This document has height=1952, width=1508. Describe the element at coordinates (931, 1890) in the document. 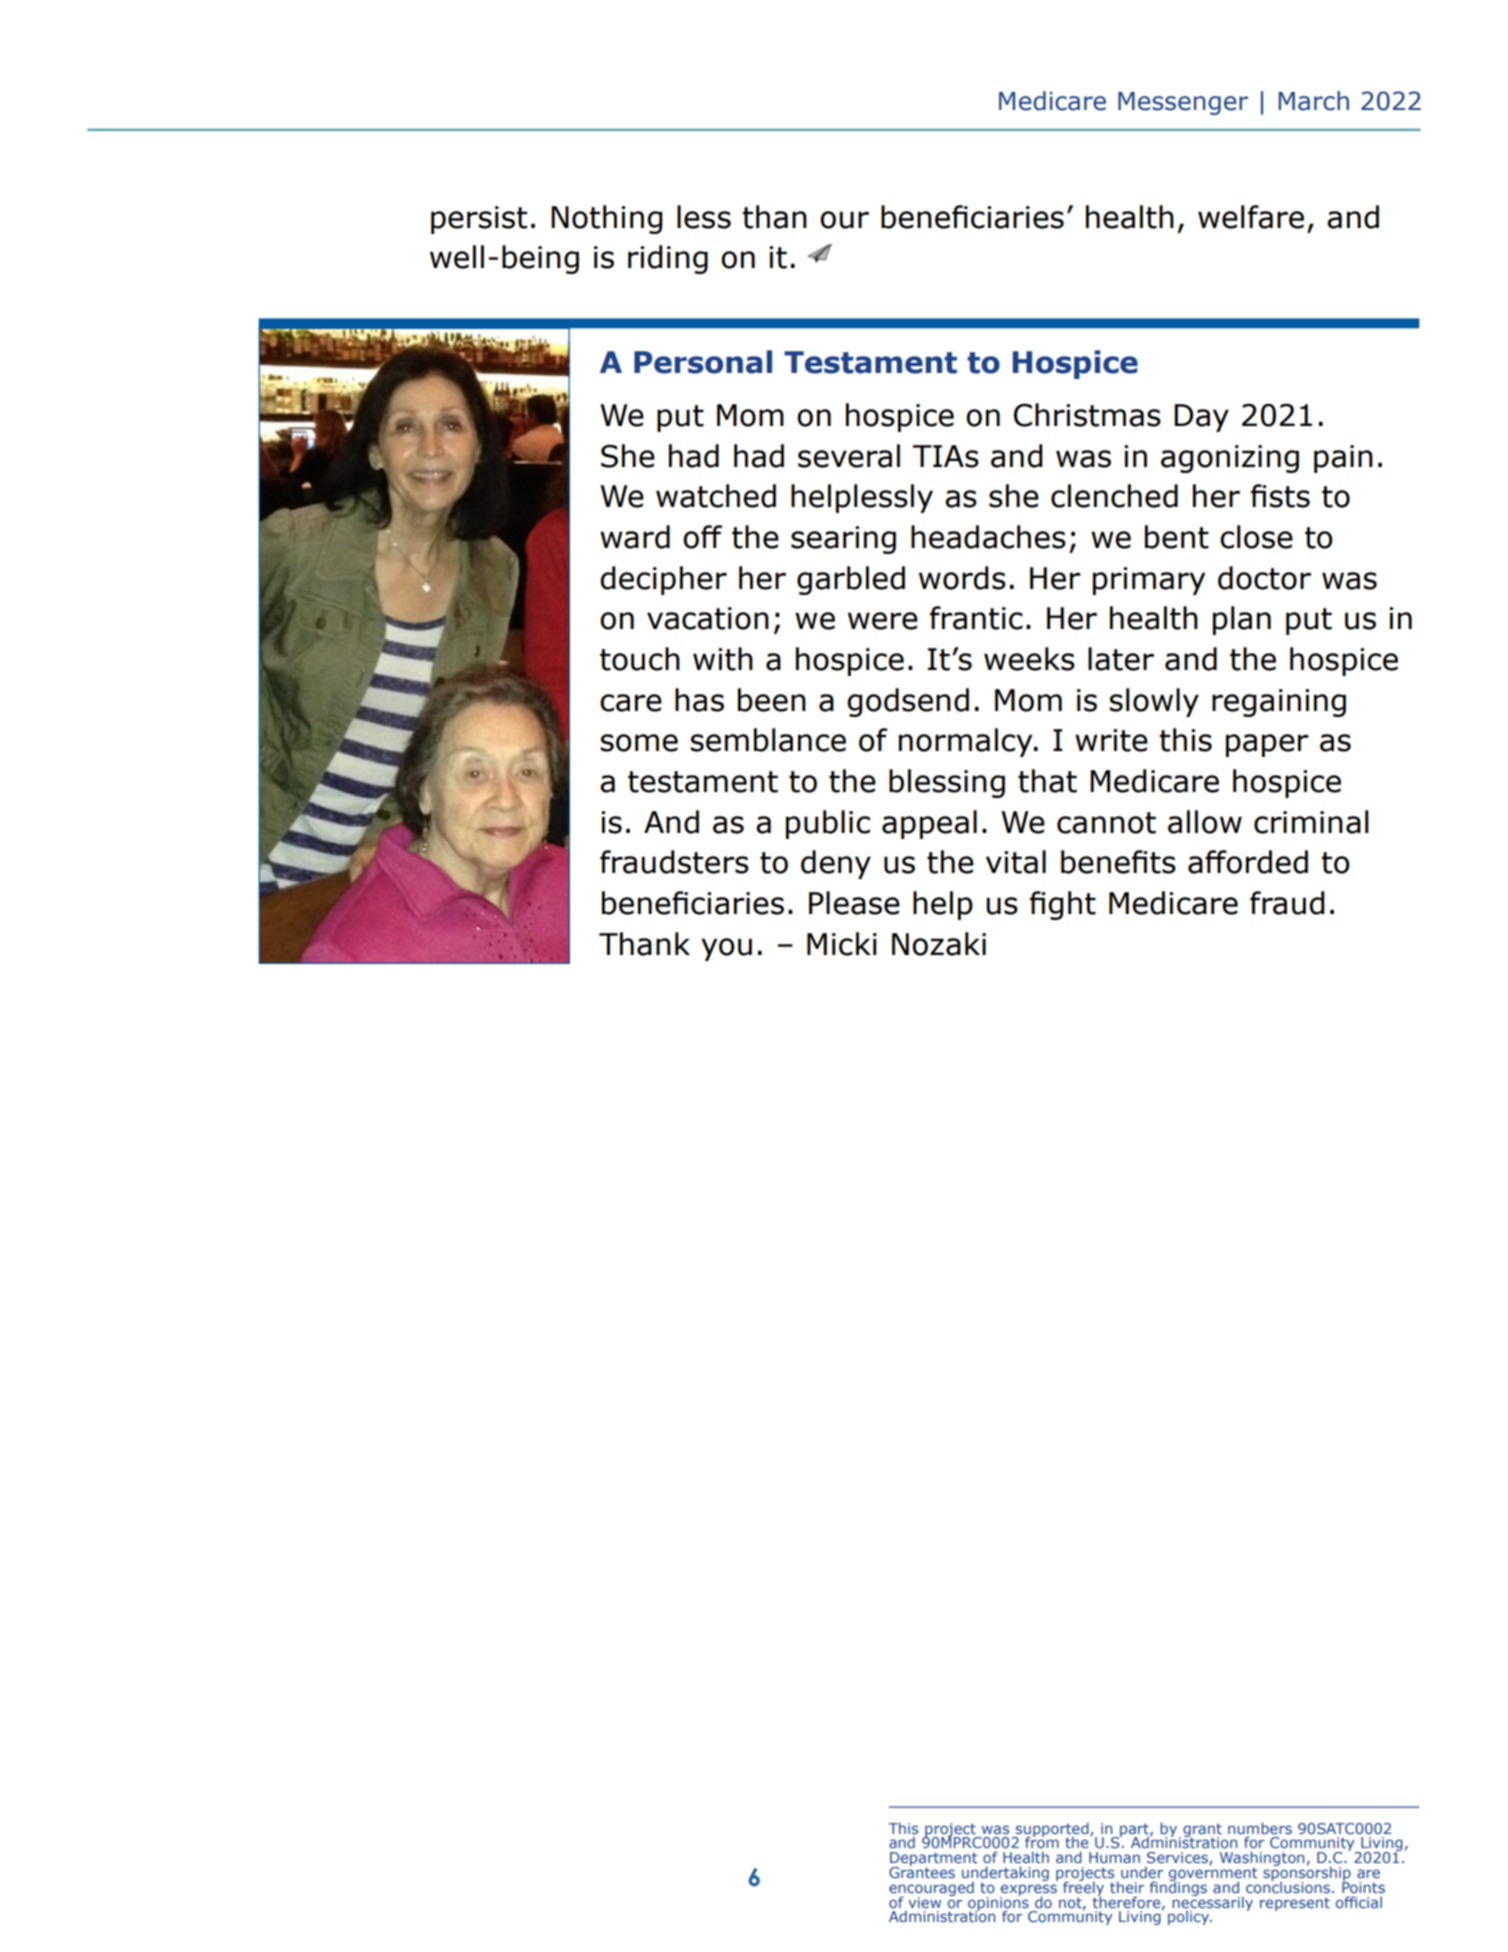

I see `encouraged` at that location.
